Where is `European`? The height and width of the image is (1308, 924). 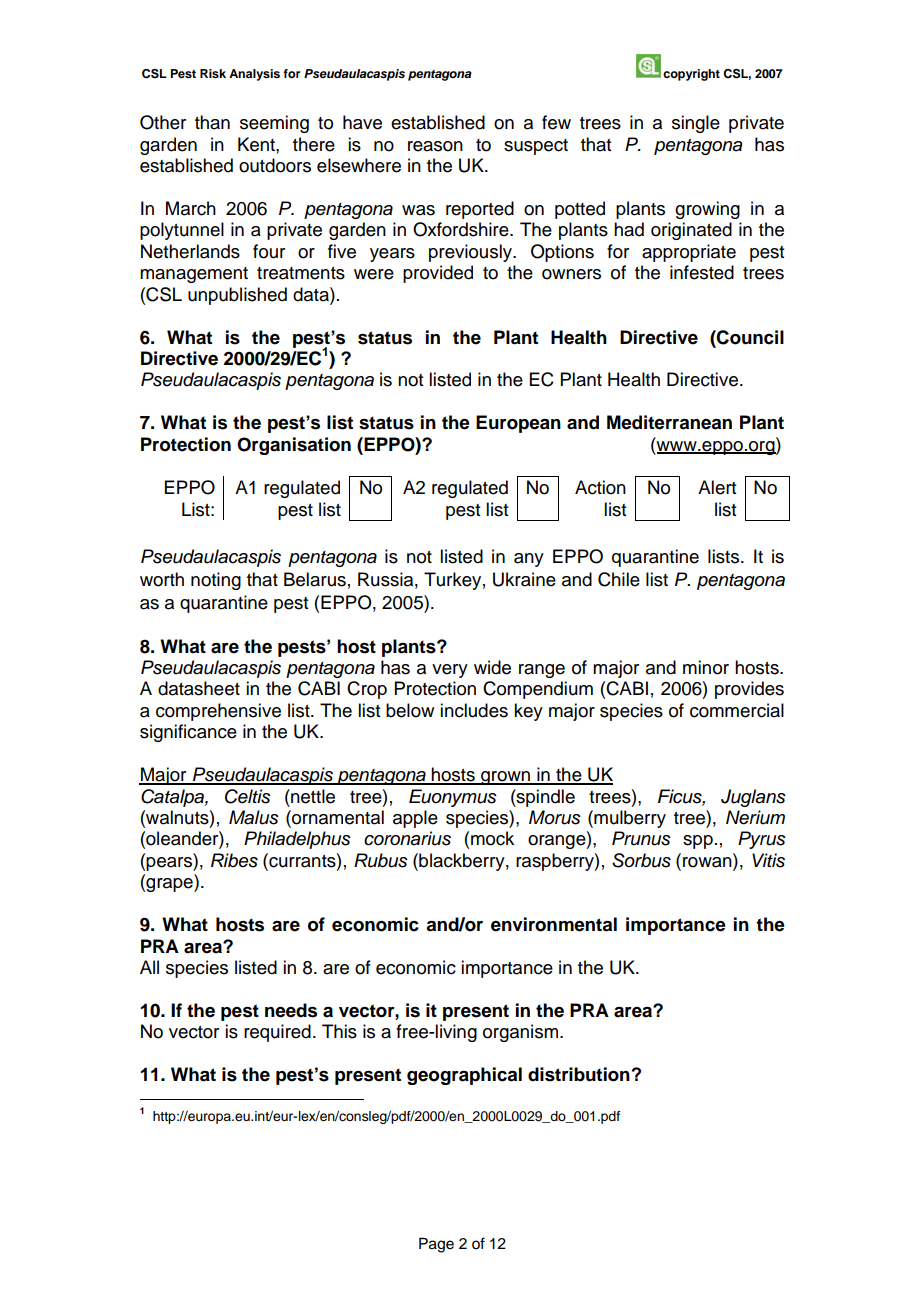
European is located at coordinates (518, 424).
